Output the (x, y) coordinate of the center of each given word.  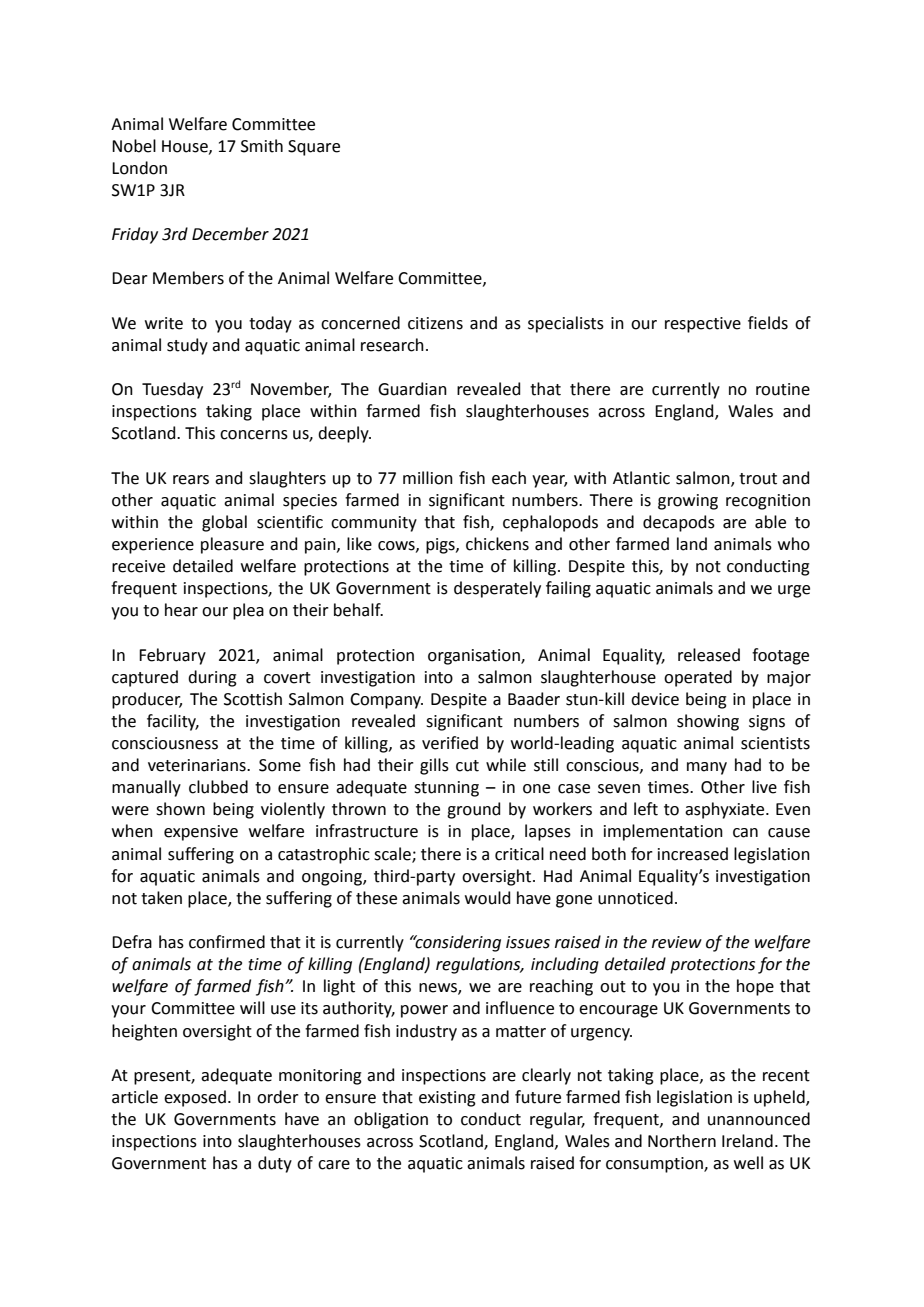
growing (688, 502)
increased (693, 854)
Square (314, 148)
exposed (195, 1098)
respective (703, 325)
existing (447, 1099)
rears (191, 480)
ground (473, 810)
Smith (262, 146)
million (428, 478)
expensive (201, 833)
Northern (682, 1141)
